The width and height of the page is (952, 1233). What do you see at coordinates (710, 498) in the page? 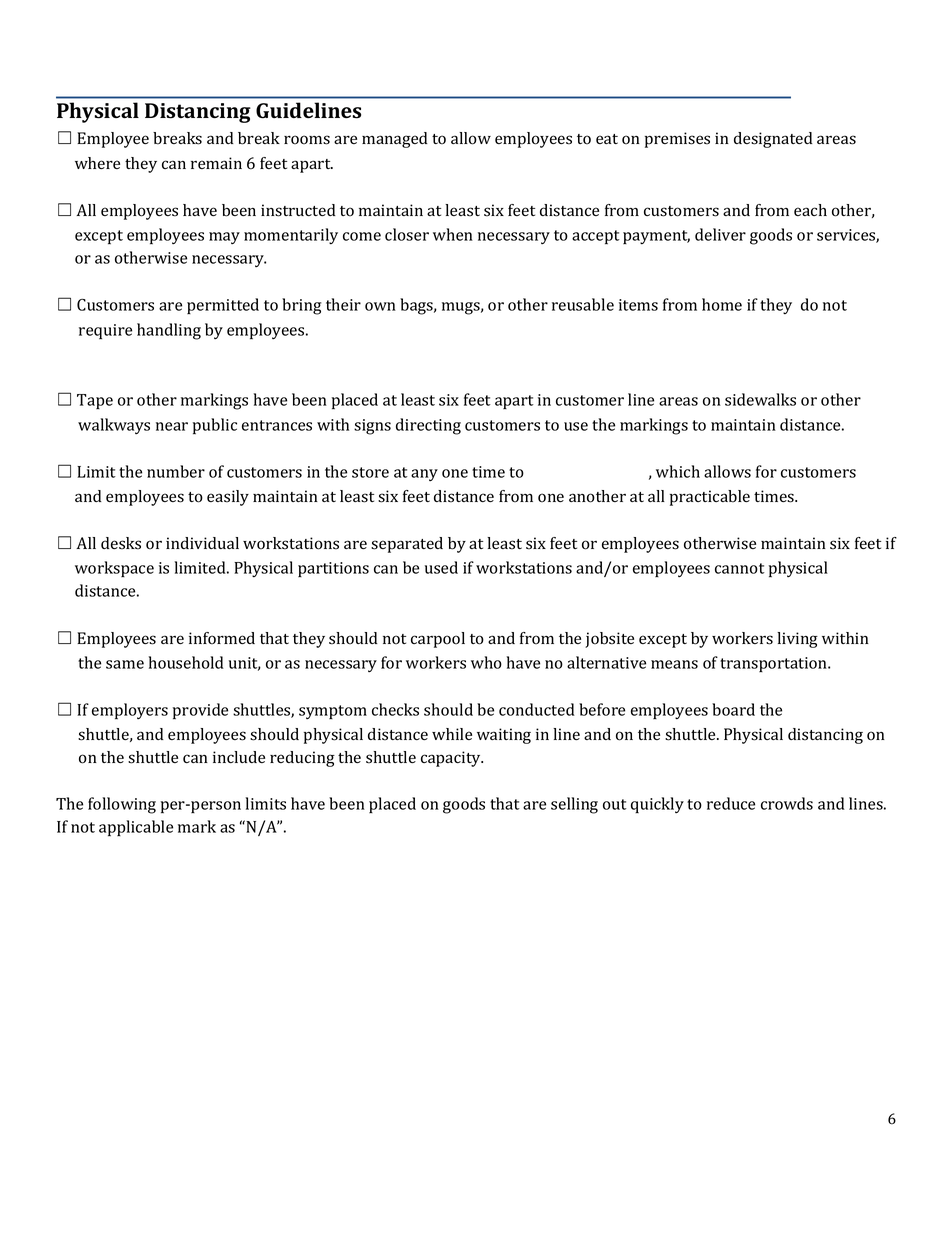
I see `practicable` at bounding box center [710, 498].
